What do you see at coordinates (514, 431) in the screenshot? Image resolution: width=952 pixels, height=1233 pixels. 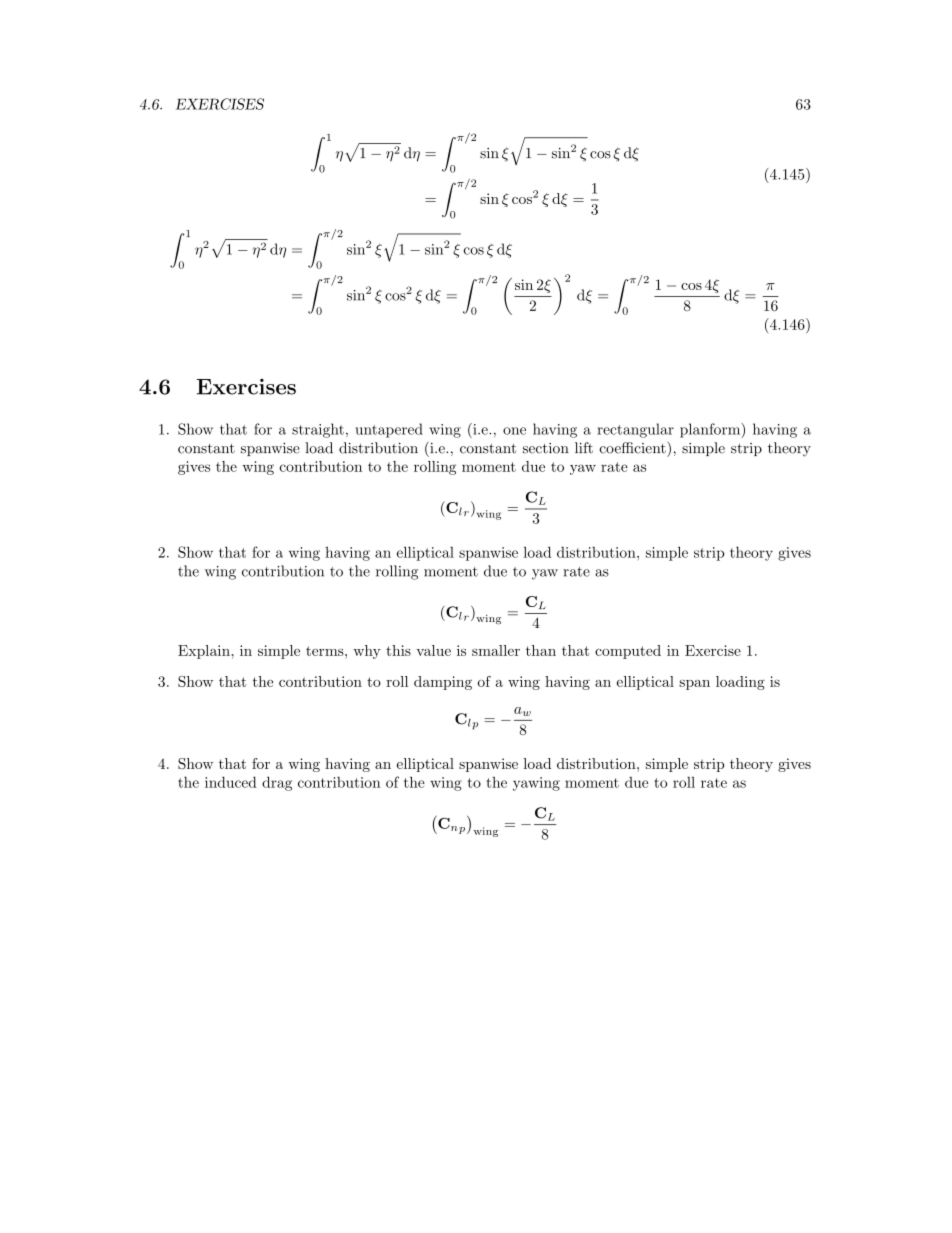 I see `one` at bounding box center [514, 431].
